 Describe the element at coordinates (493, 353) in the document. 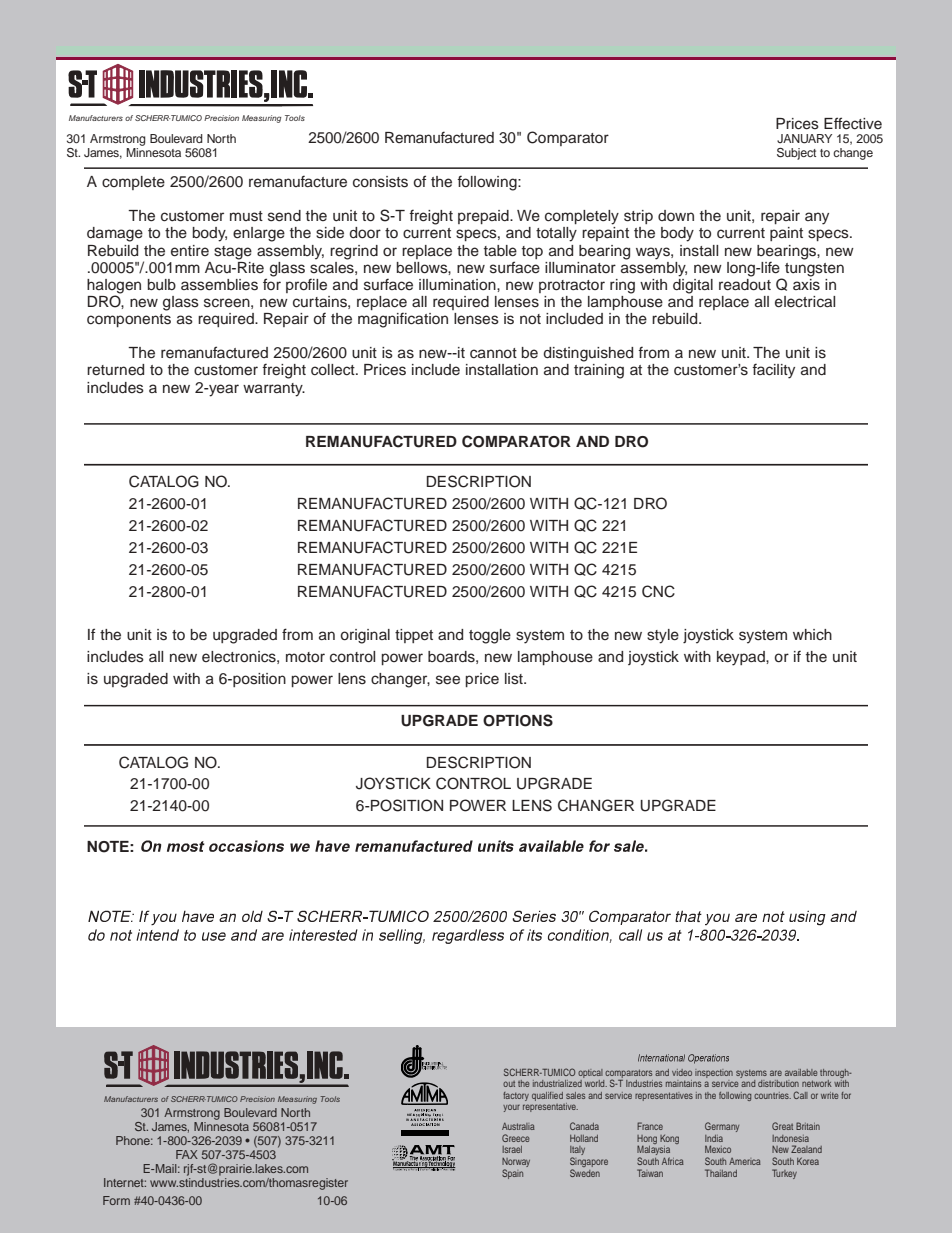

I see `cannot` at that location.
